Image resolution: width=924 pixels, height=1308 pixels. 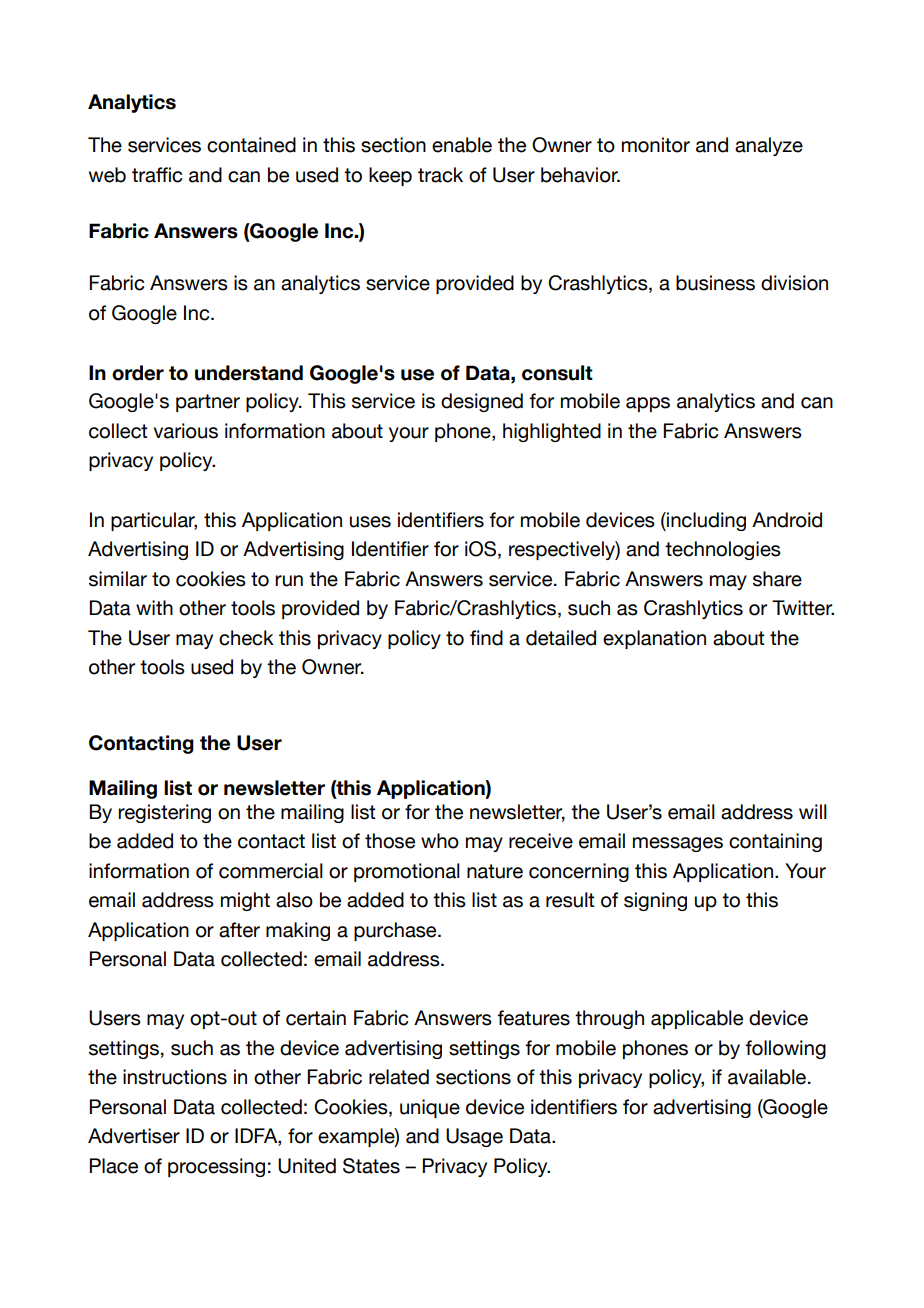 What do you see at coordinates (474, 1137) in the screenshot?
I see `Usage` at bounding box center [474, 1137].
